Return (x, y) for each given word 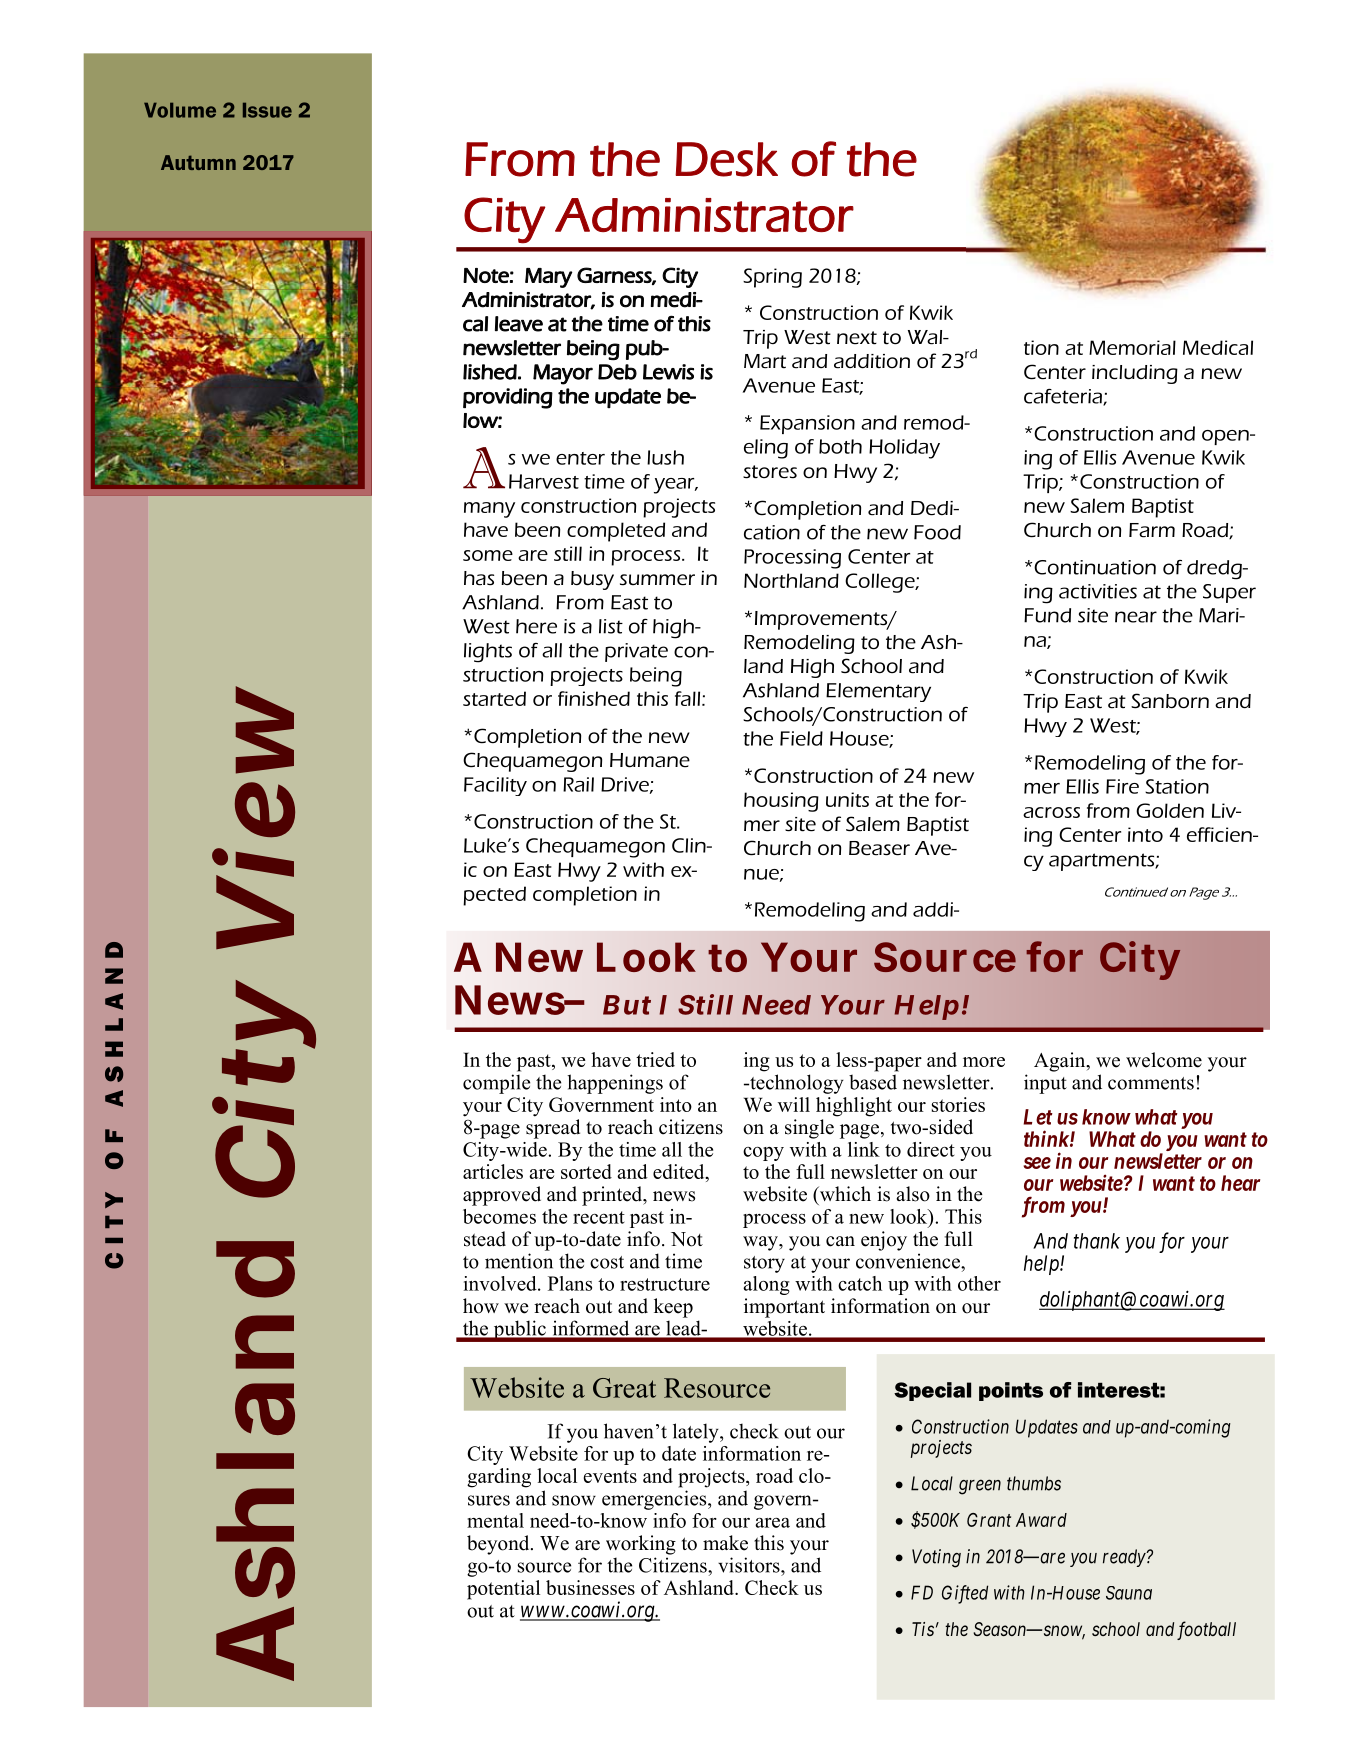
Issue (267, 110)
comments (1151, 1083)
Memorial (1132, 347)
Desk (726, 159)
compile (496, 1084)
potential (503, 1590)
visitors (750, 1565)
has (479, 578)
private (636, 652)
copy (763, 1154)
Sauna (1129, 1593)
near (1136, 617)
